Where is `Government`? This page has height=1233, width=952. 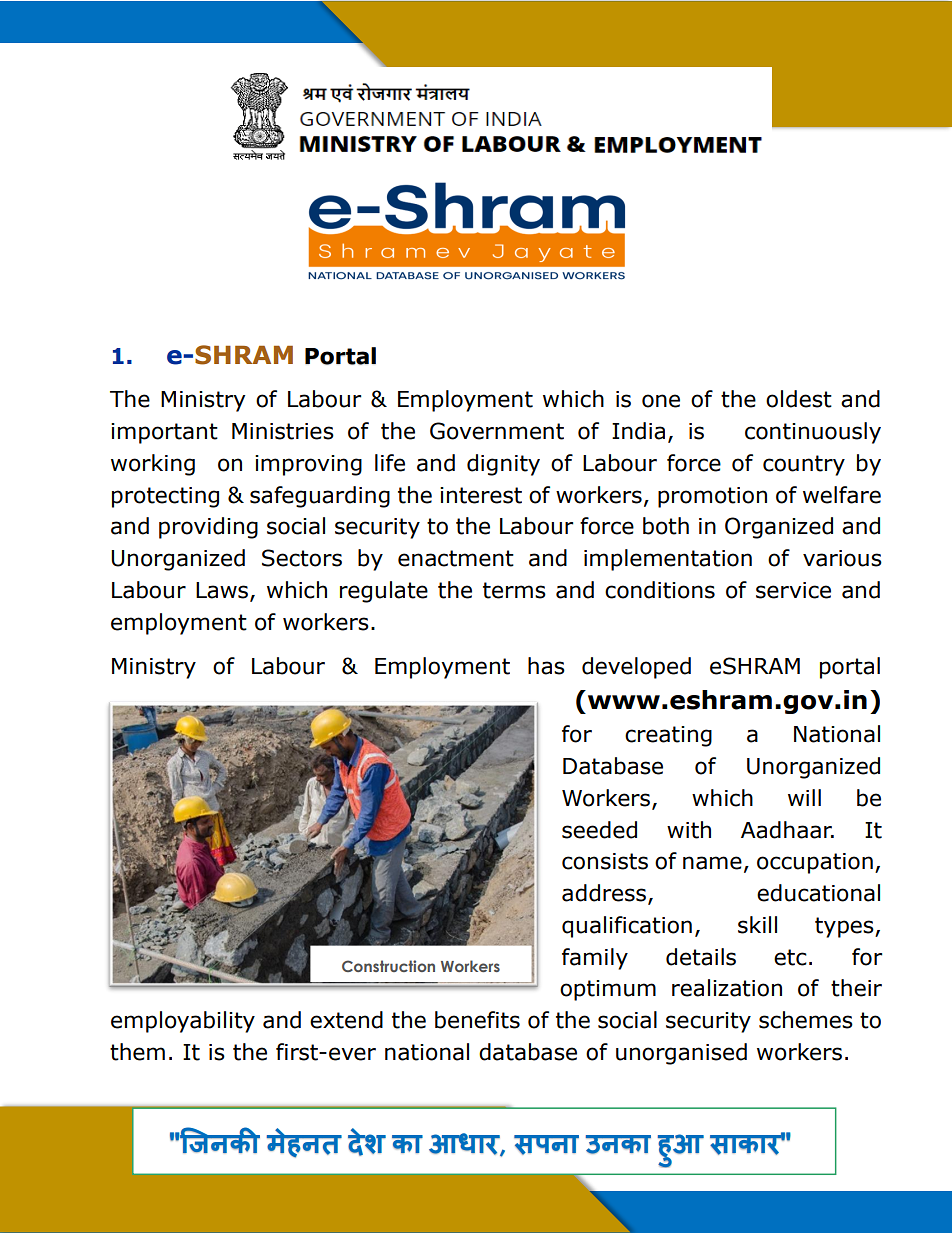 Government is located at coordinates (497, 431).
